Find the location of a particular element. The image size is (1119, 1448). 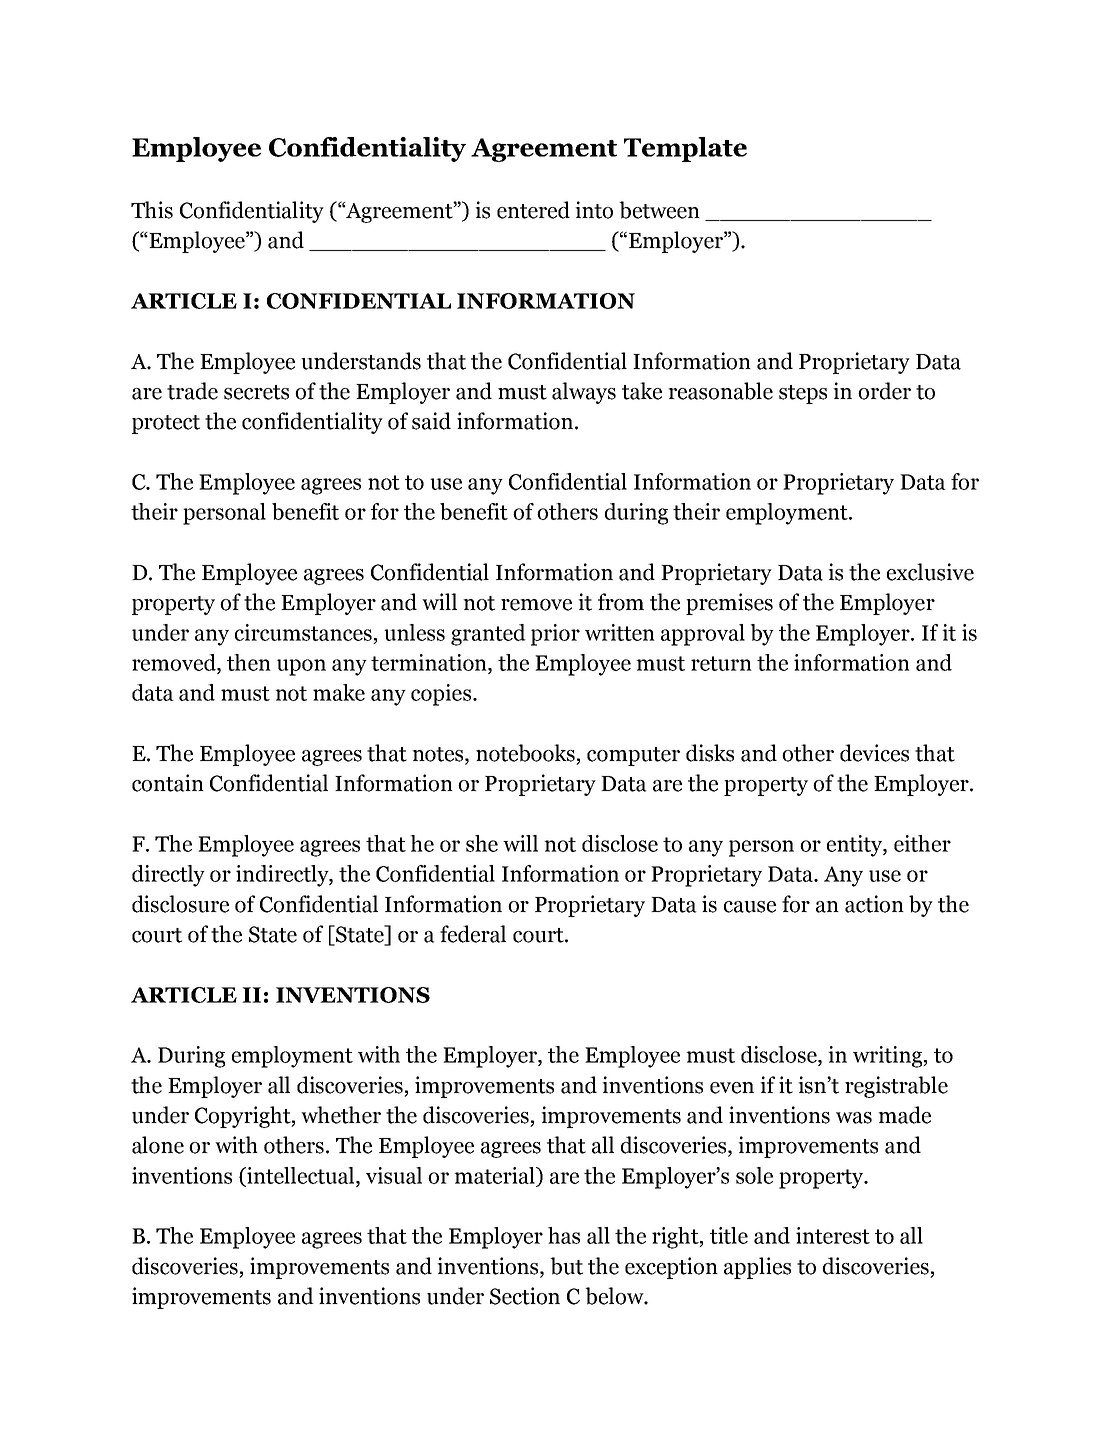

steps is located at coordinates (803, 394).
